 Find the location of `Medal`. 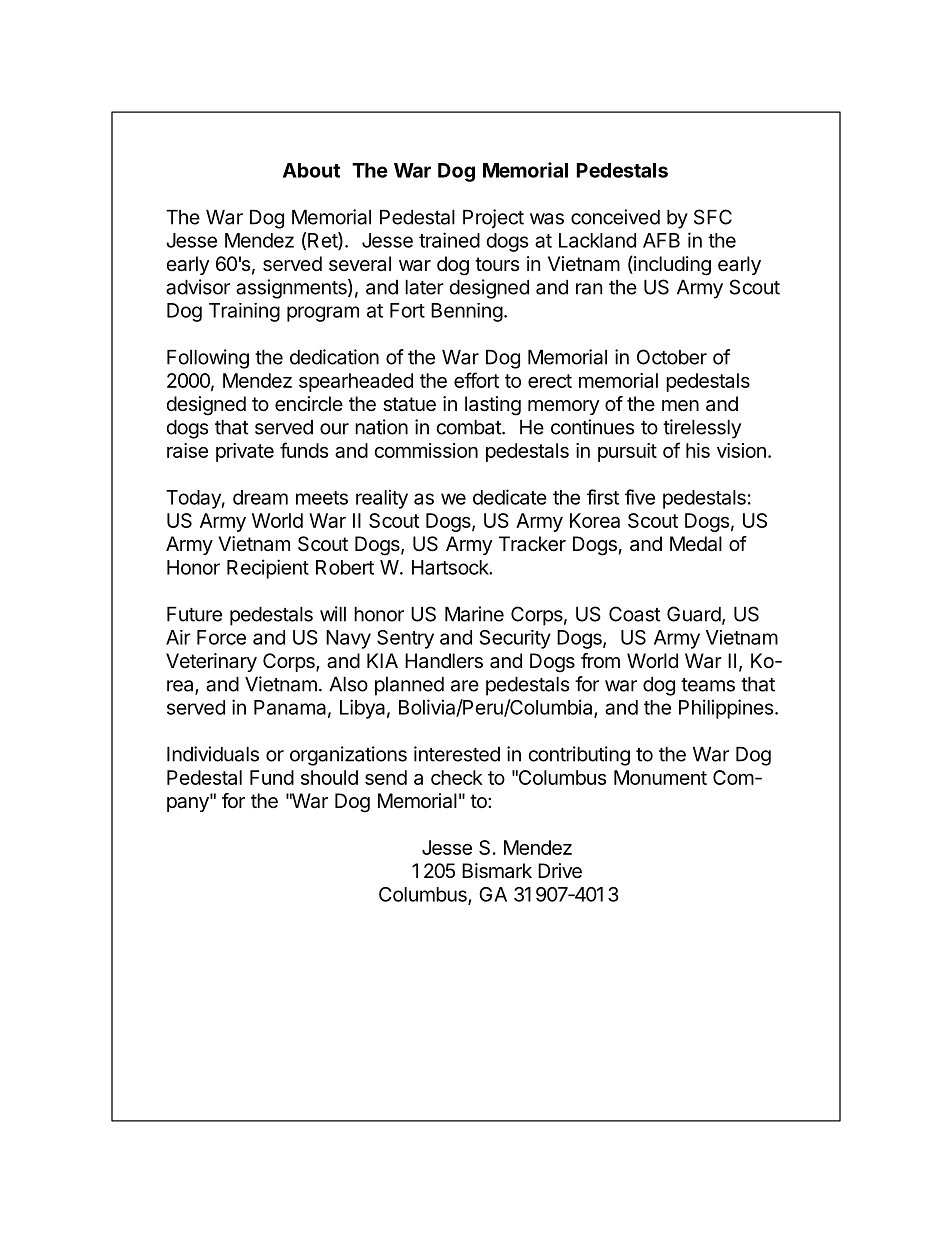

Medal is located at coordinates (696, 544).
